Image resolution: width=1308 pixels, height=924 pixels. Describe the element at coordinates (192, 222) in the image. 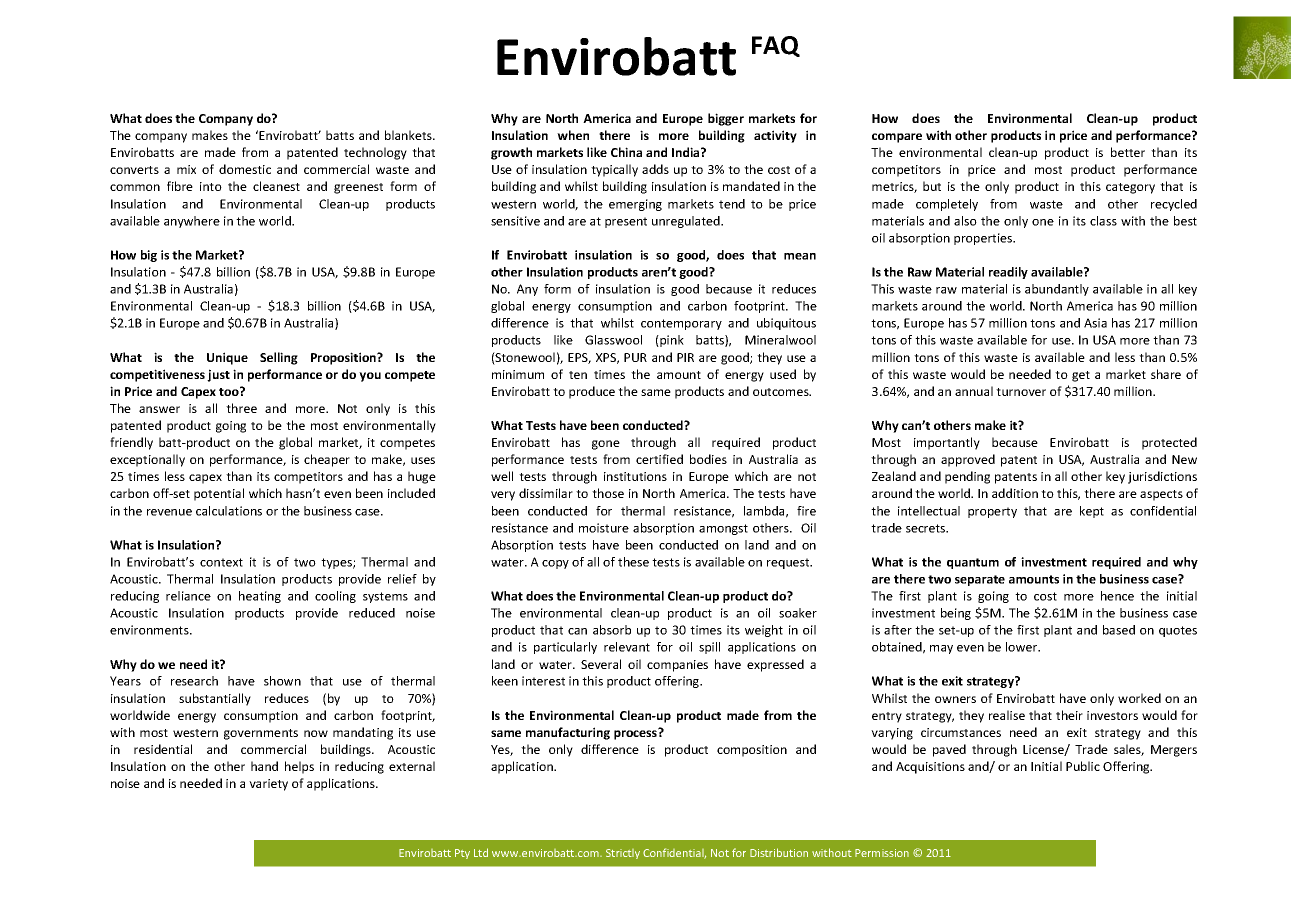

I see `anywhere` at that location.
